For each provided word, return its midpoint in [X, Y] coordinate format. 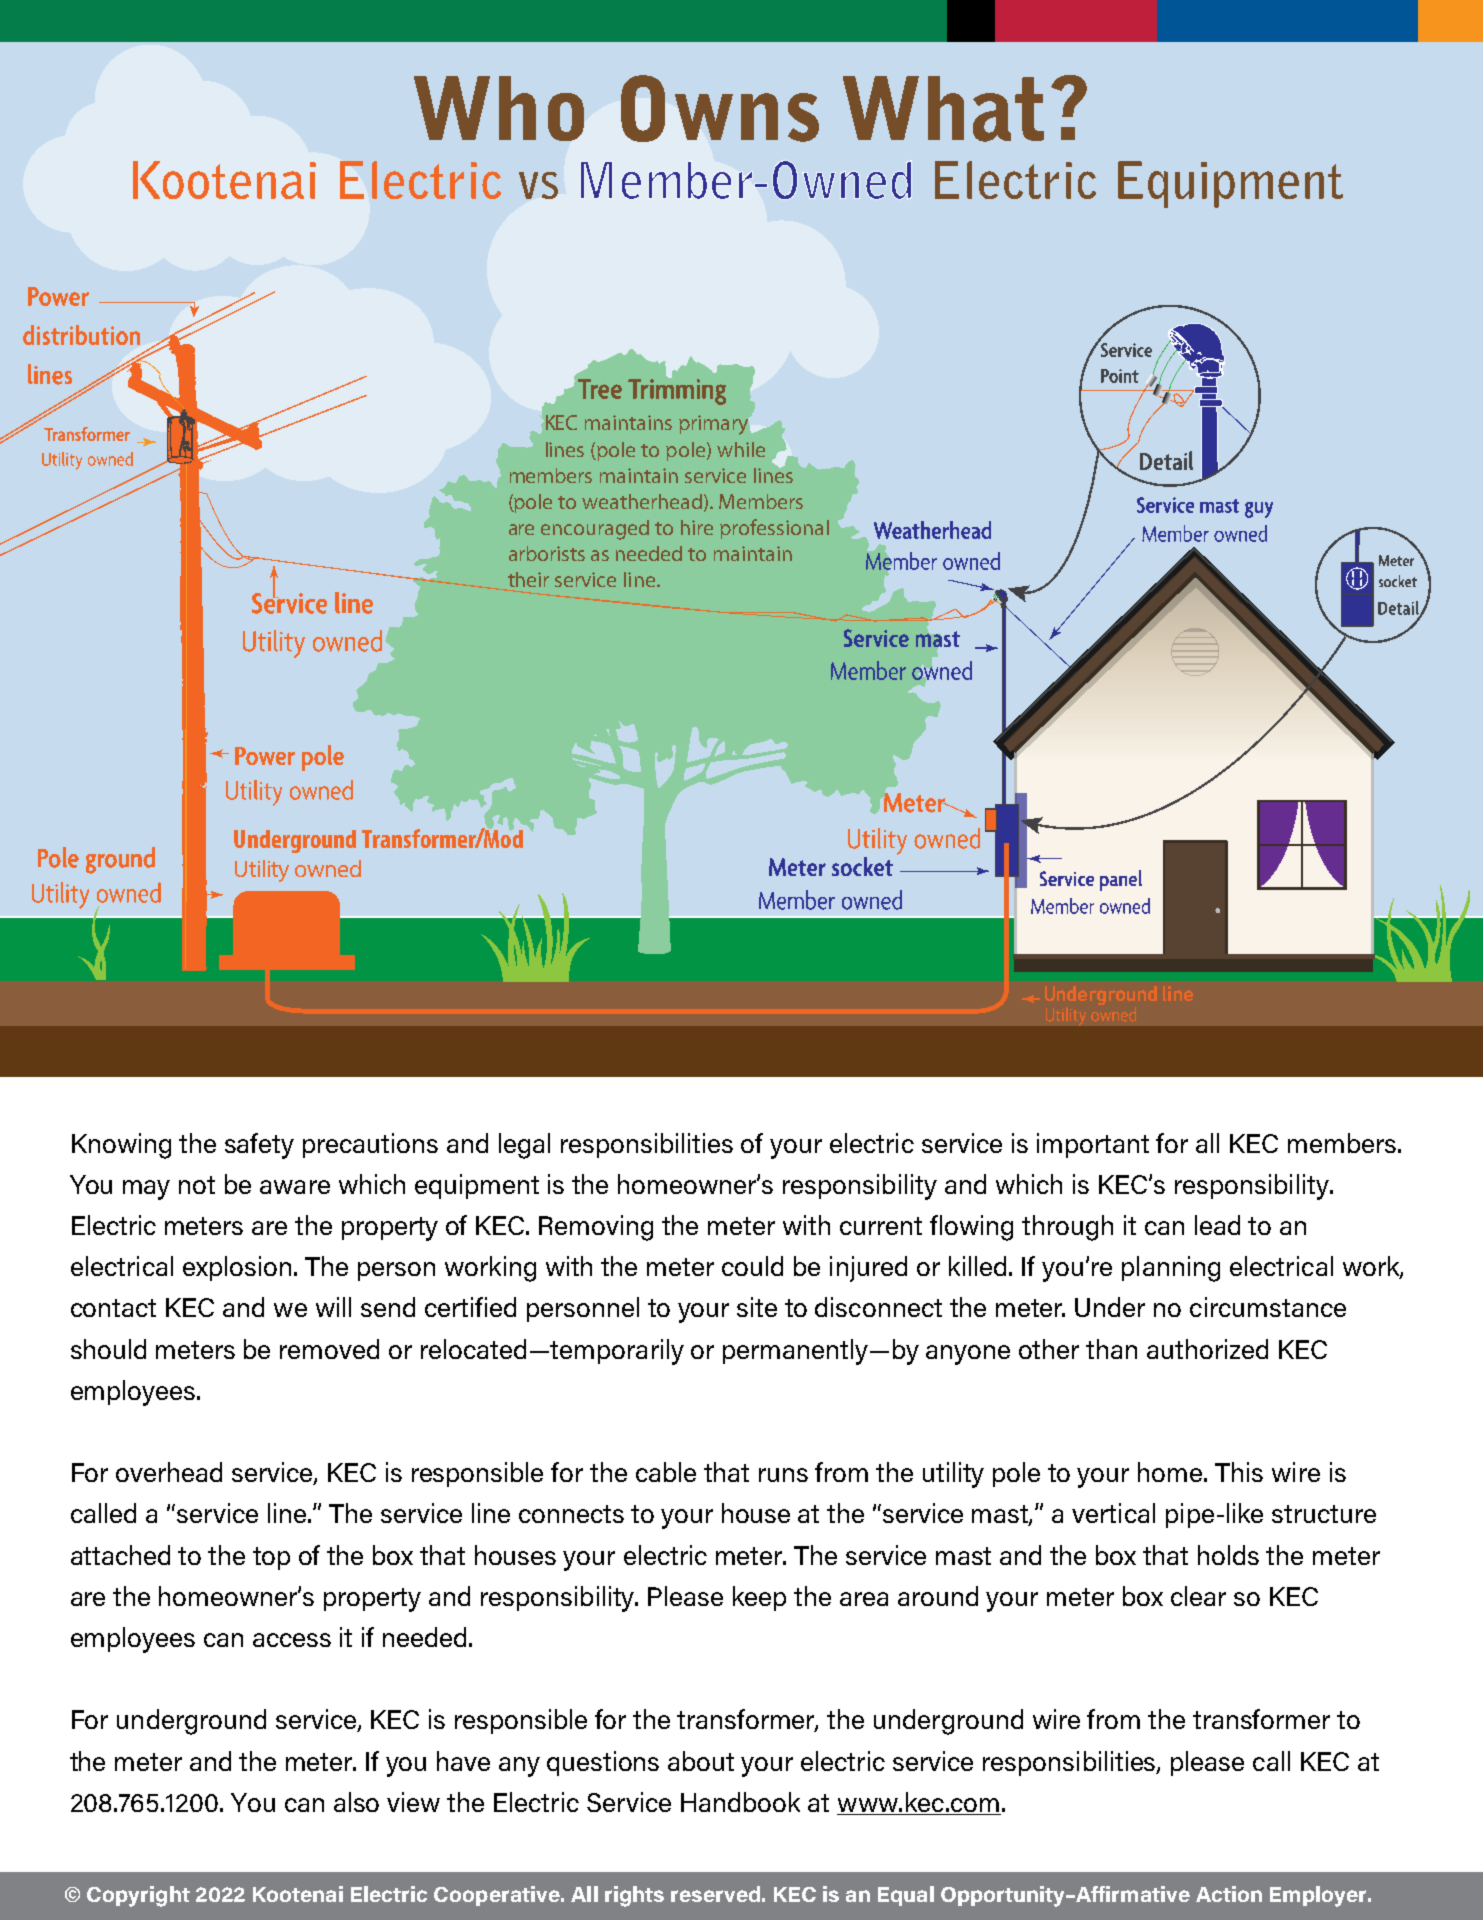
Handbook [740, 1802]
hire [697, 527]
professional [774, 529]
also [356, 1802]
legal [524, 1146]
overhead [169, 1472]
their [528, 579]
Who [499, 108]
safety [259, 1146]
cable [666, 1472]
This [1239, 1472]
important [1093, 1145]
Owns [720, 108]
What [943, 109]
